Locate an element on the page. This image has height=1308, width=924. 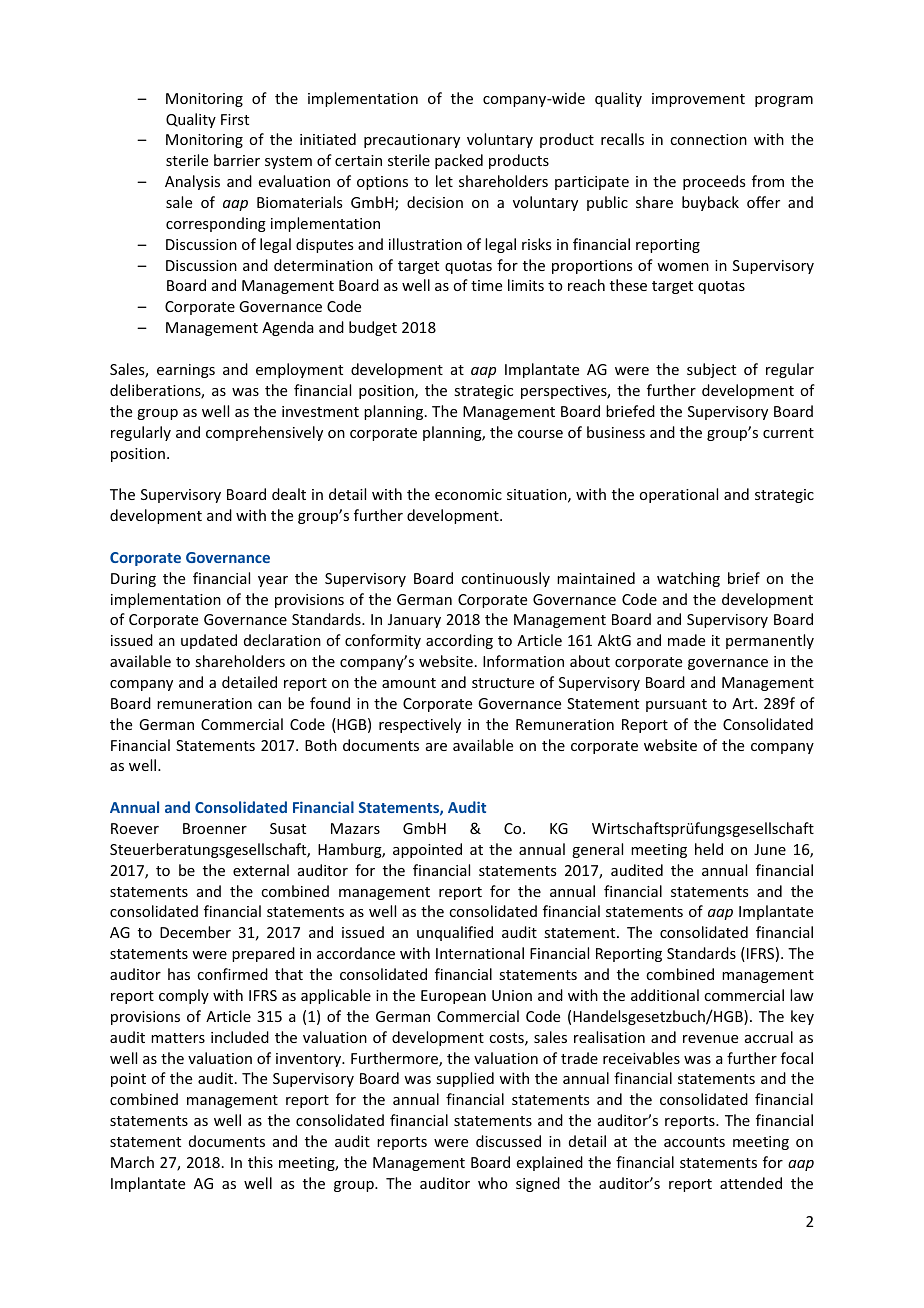
packed is located at coordinates (459, 161).
